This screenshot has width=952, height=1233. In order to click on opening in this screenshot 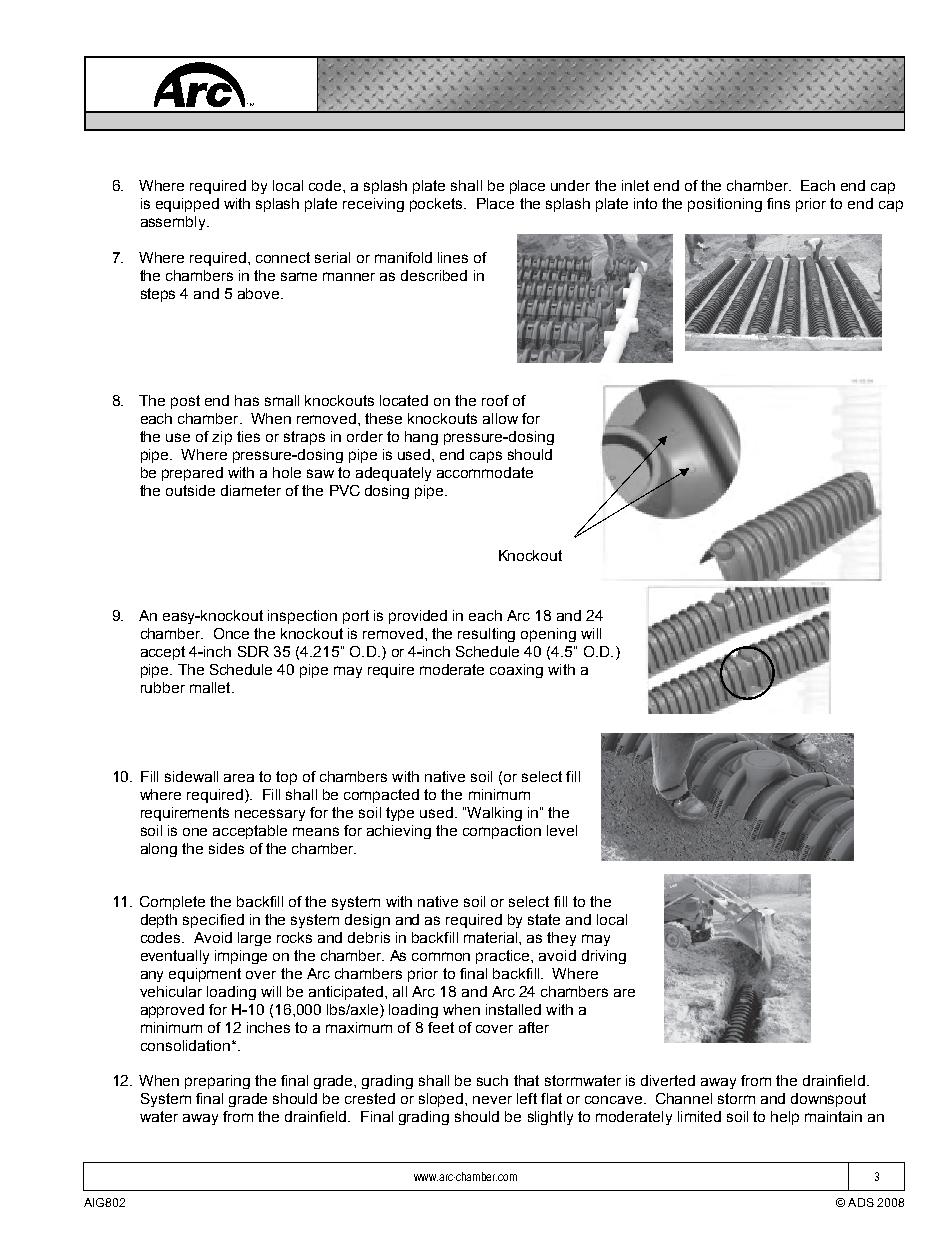, I will do `click(548, 635)`.
